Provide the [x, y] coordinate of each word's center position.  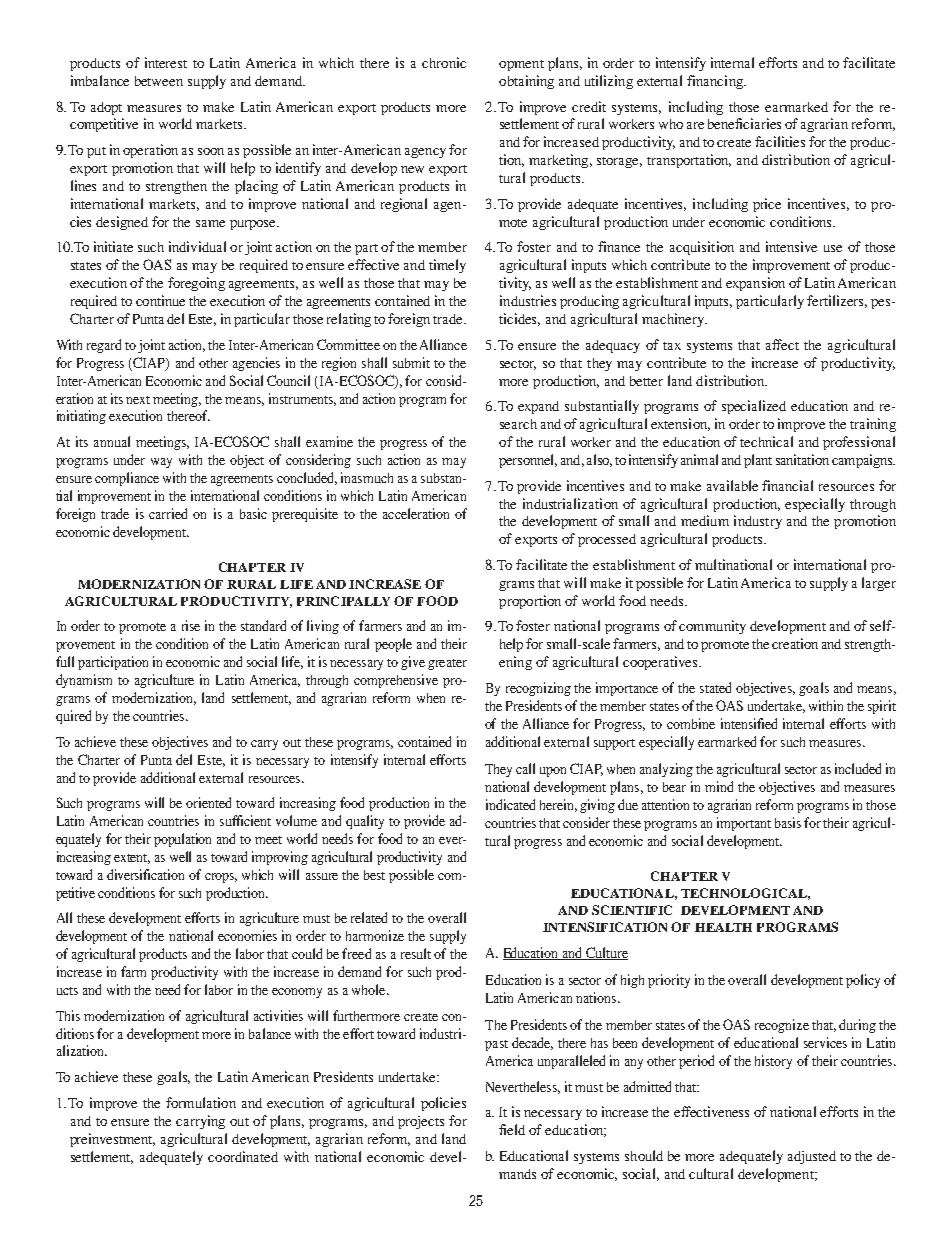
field [512, 1129]
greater [447, 664]
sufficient [245, 820]
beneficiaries [744, 123]
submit [411, 362]
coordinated [243, 1156]
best [374, 875]
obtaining [526, 82]
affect [782, 344]
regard [104, 346]
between [159, 81]
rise [191, 625]
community [712, 627]
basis [788, 822]
